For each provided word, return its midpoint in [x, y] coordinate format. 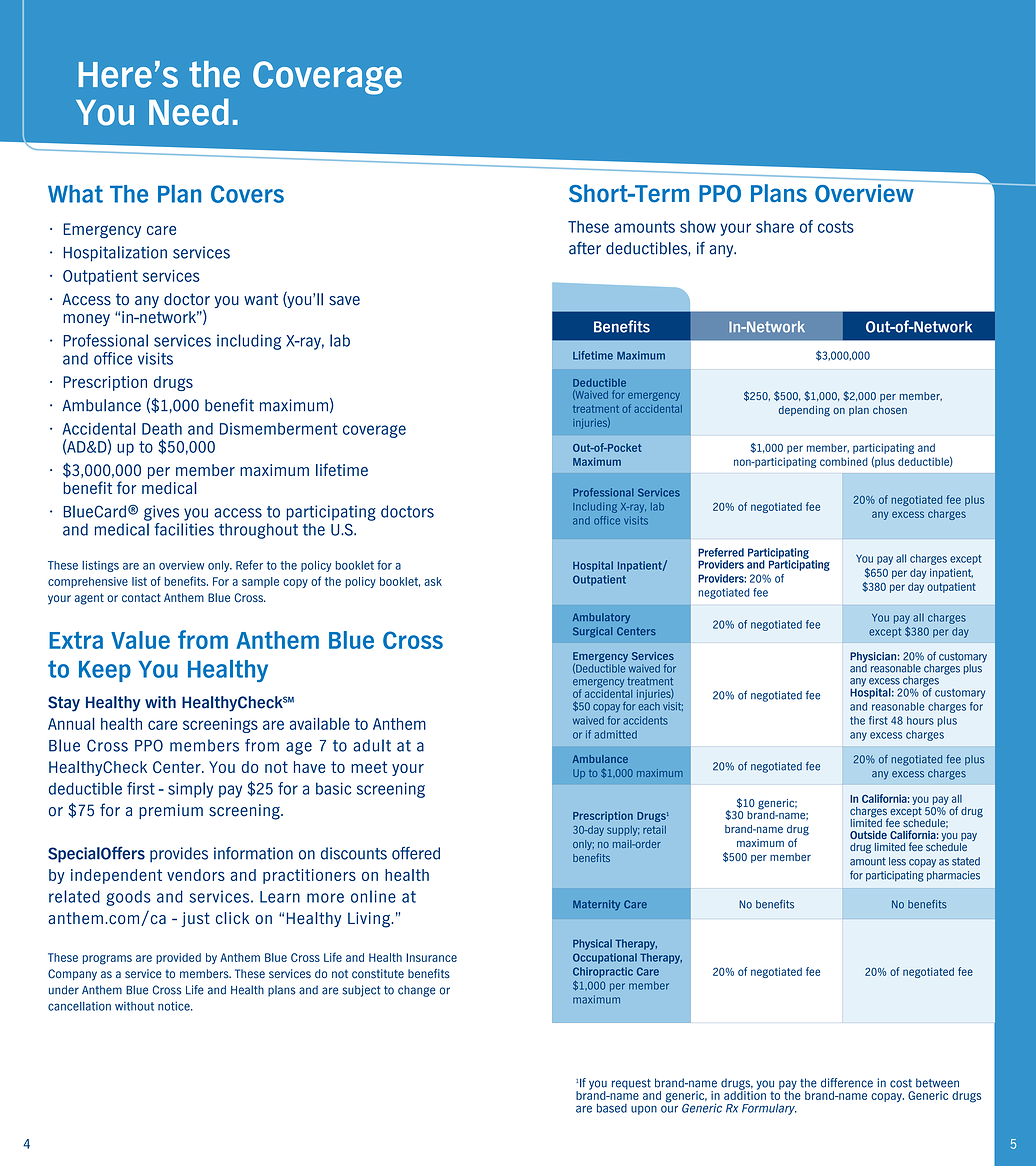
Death [162, 429]
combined [844, 461]
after [585, 248]
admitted [615, 734]
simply [190, 790]
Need [189, 112]
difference [847, 1083]
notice [175, 1006]
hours [920, 720]
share [775, 227]
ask [433, 581]
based [612, 1108]
